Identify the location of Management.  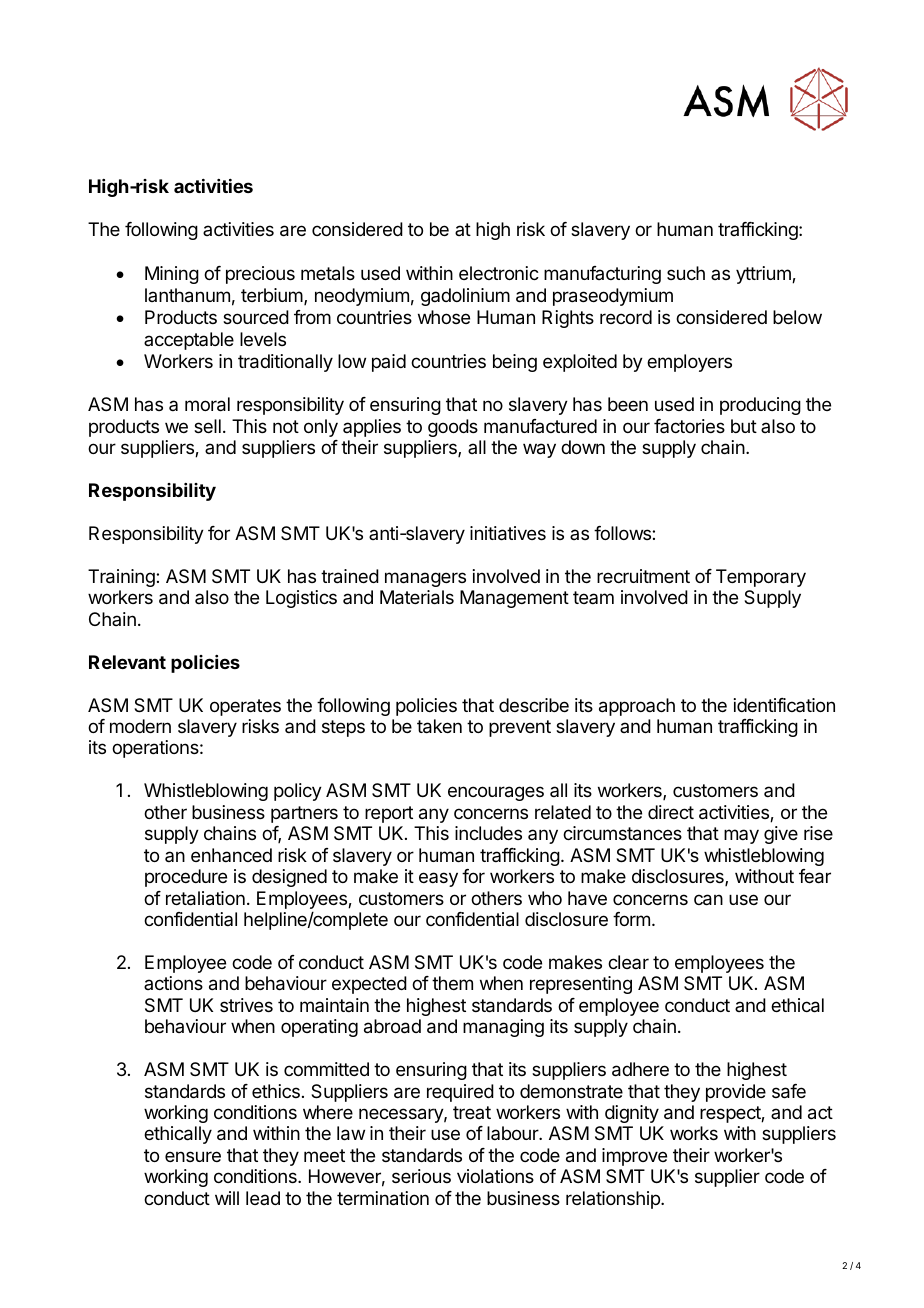
(514, 599).
